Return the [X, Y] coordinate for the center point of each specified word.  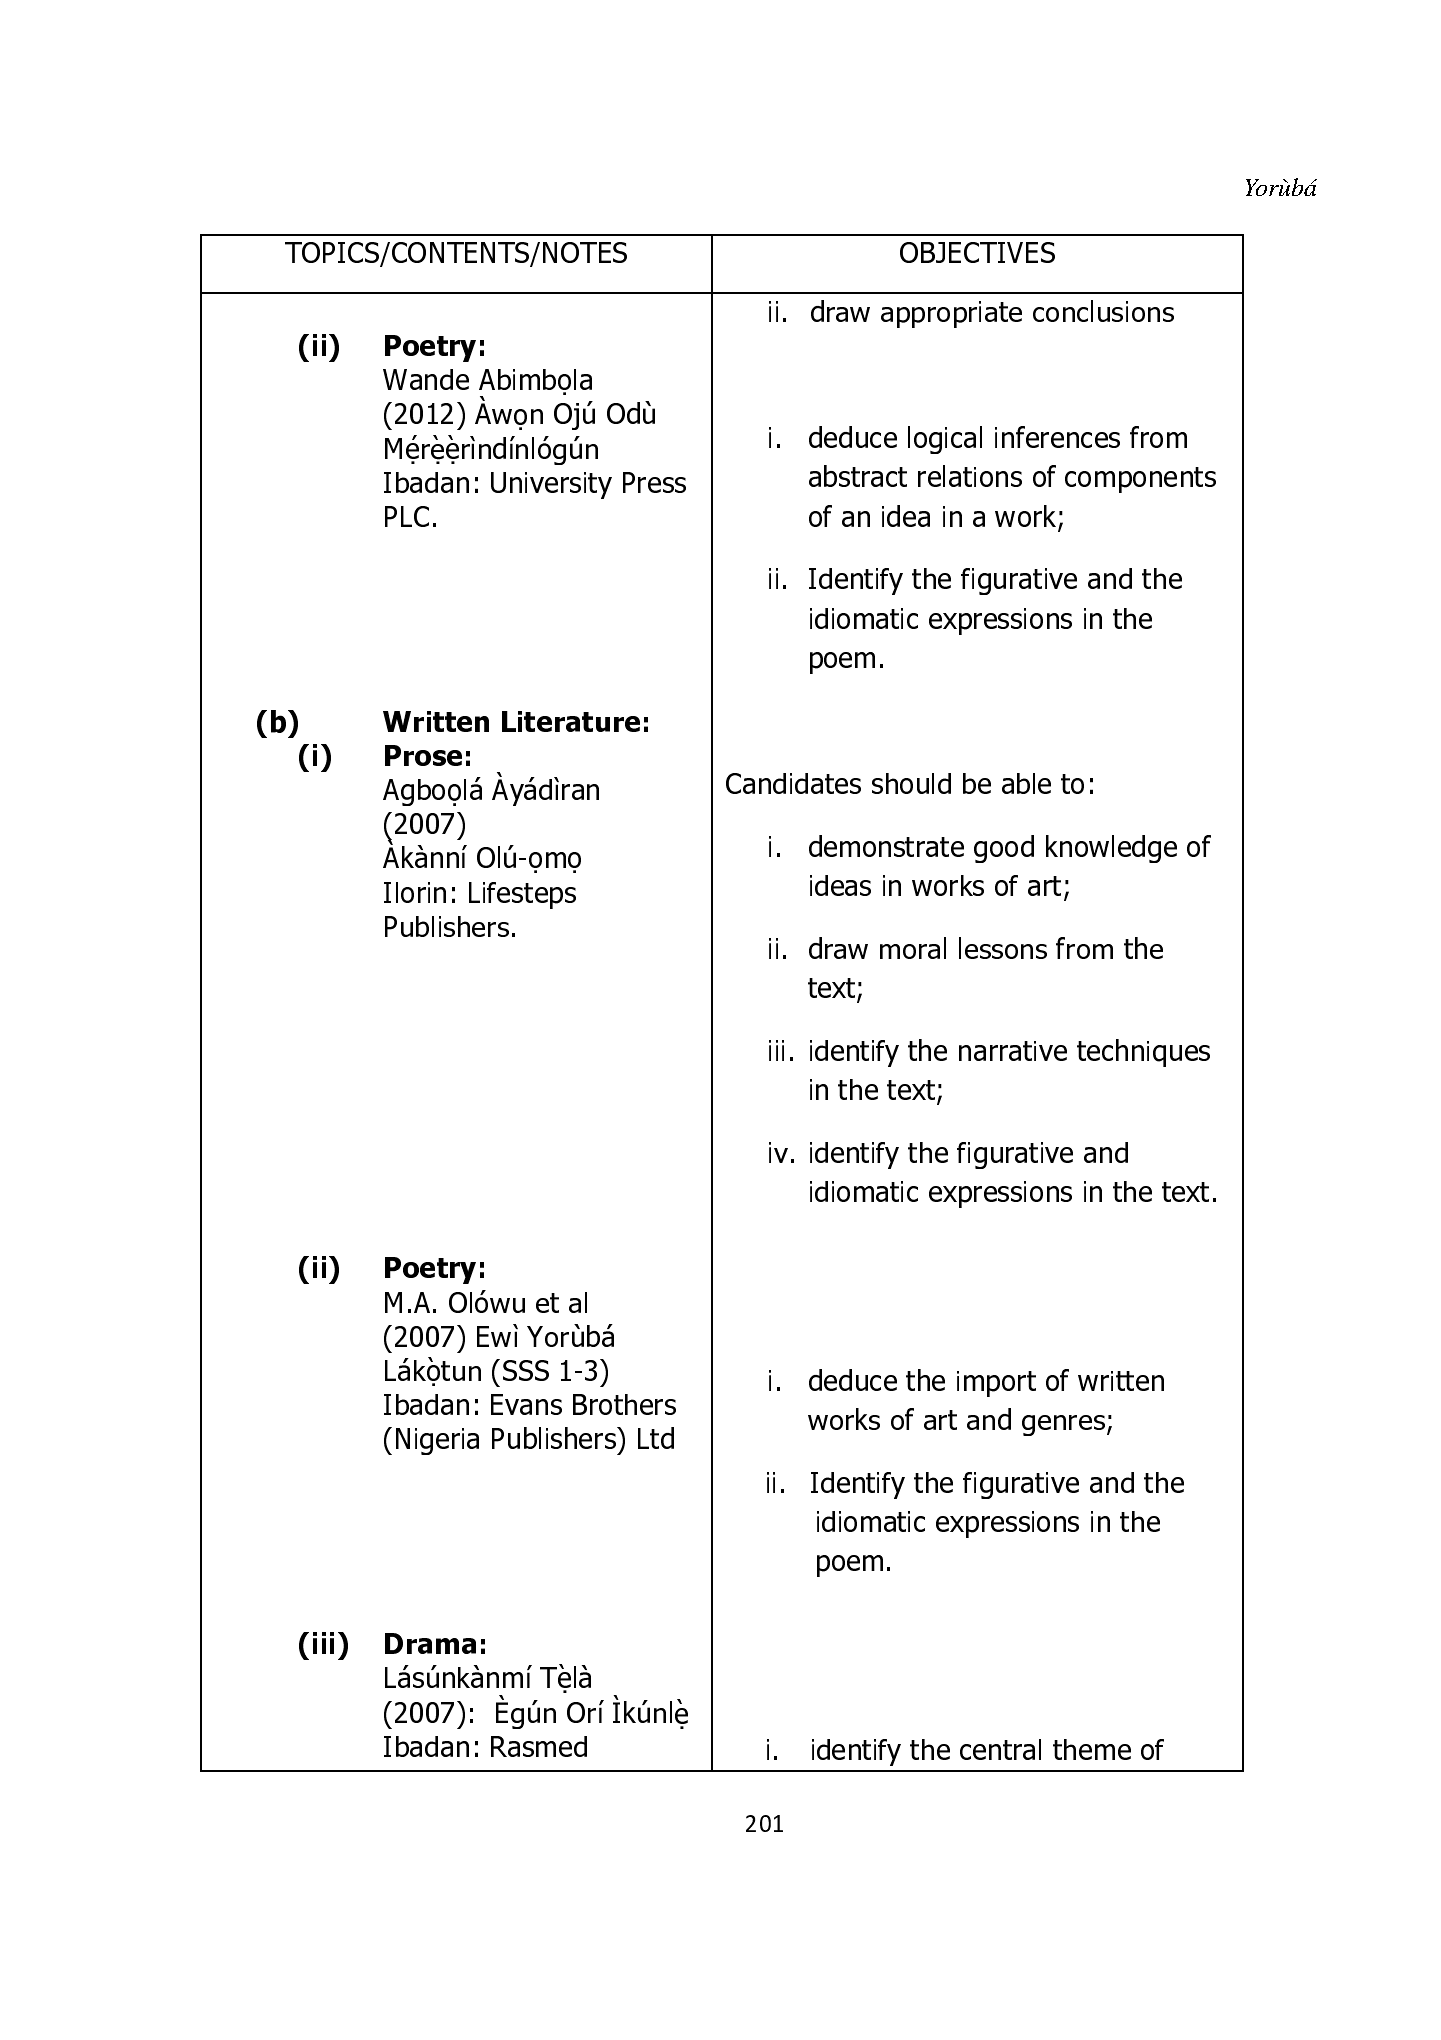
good [1004, 849]
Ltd [656, 1438]
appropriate [951, 314]
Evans [526, 1404]
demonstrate [886, 846]
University [551, 485]
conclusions [1103, 311]
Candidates [793, 783]
